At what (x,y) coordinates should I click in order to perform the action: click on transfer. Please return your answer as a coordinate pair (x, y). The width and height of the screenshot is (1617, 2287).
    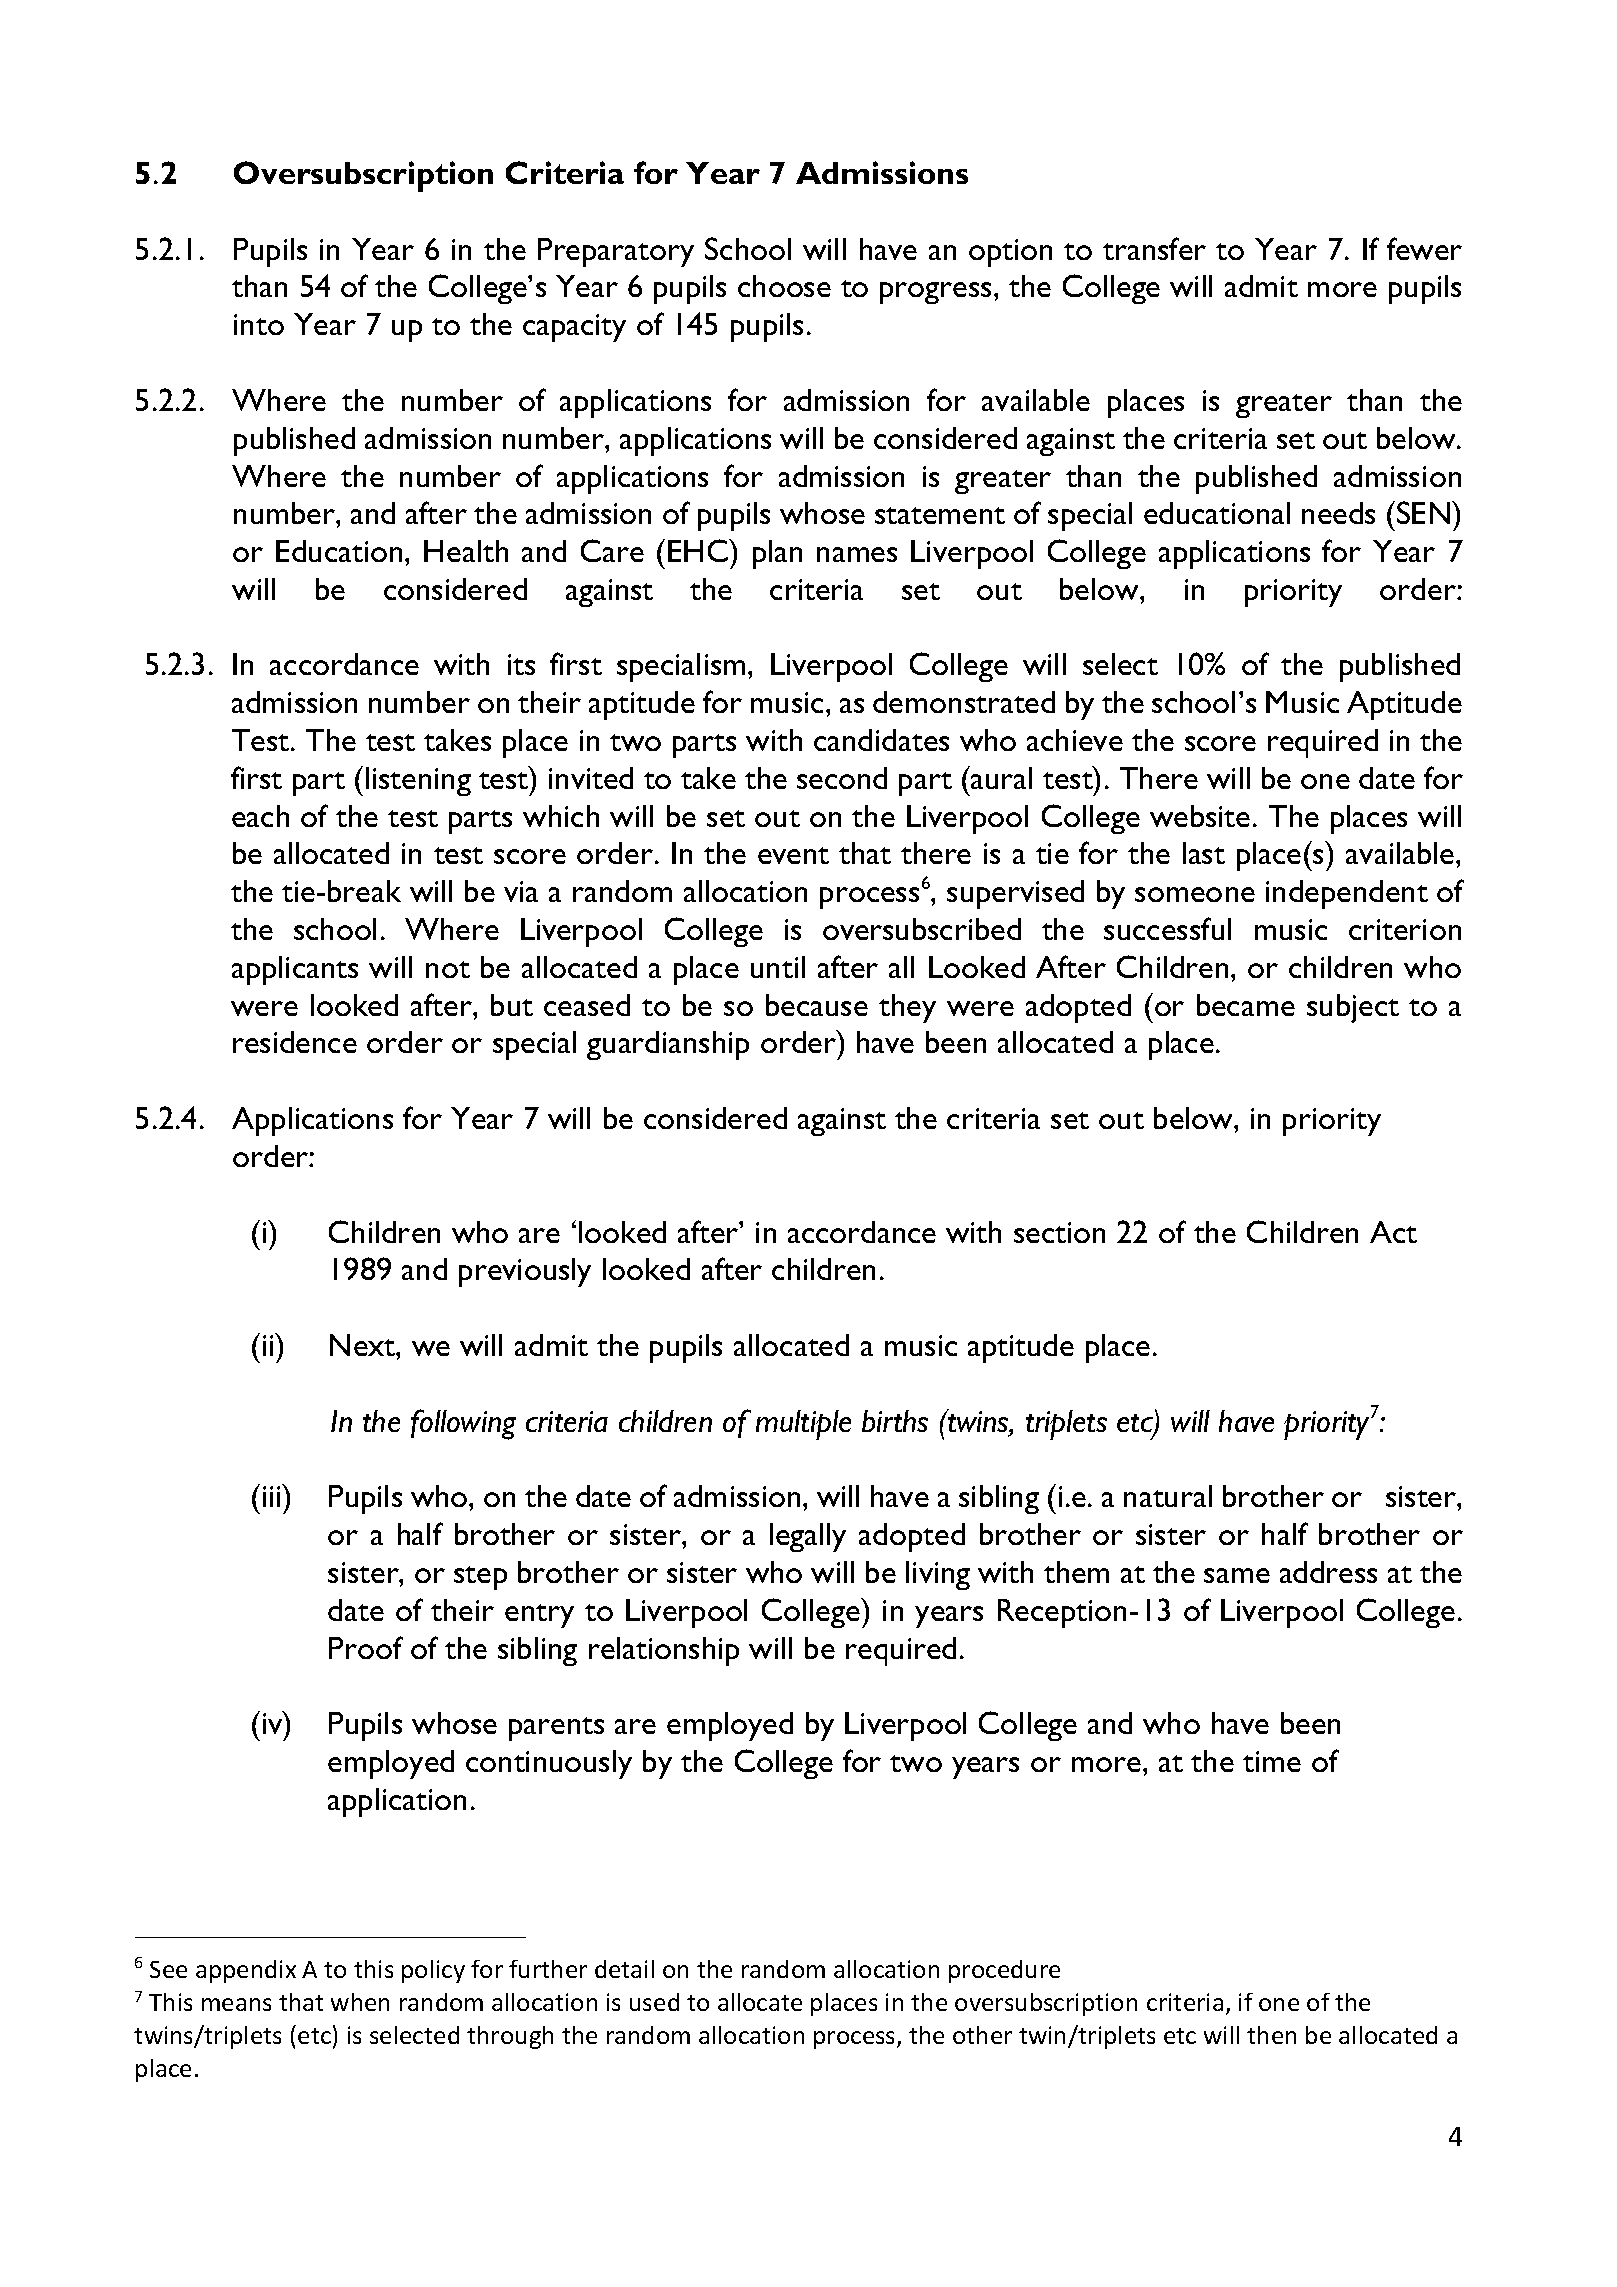
    Looking at the image, I should click on (1154, 248).
